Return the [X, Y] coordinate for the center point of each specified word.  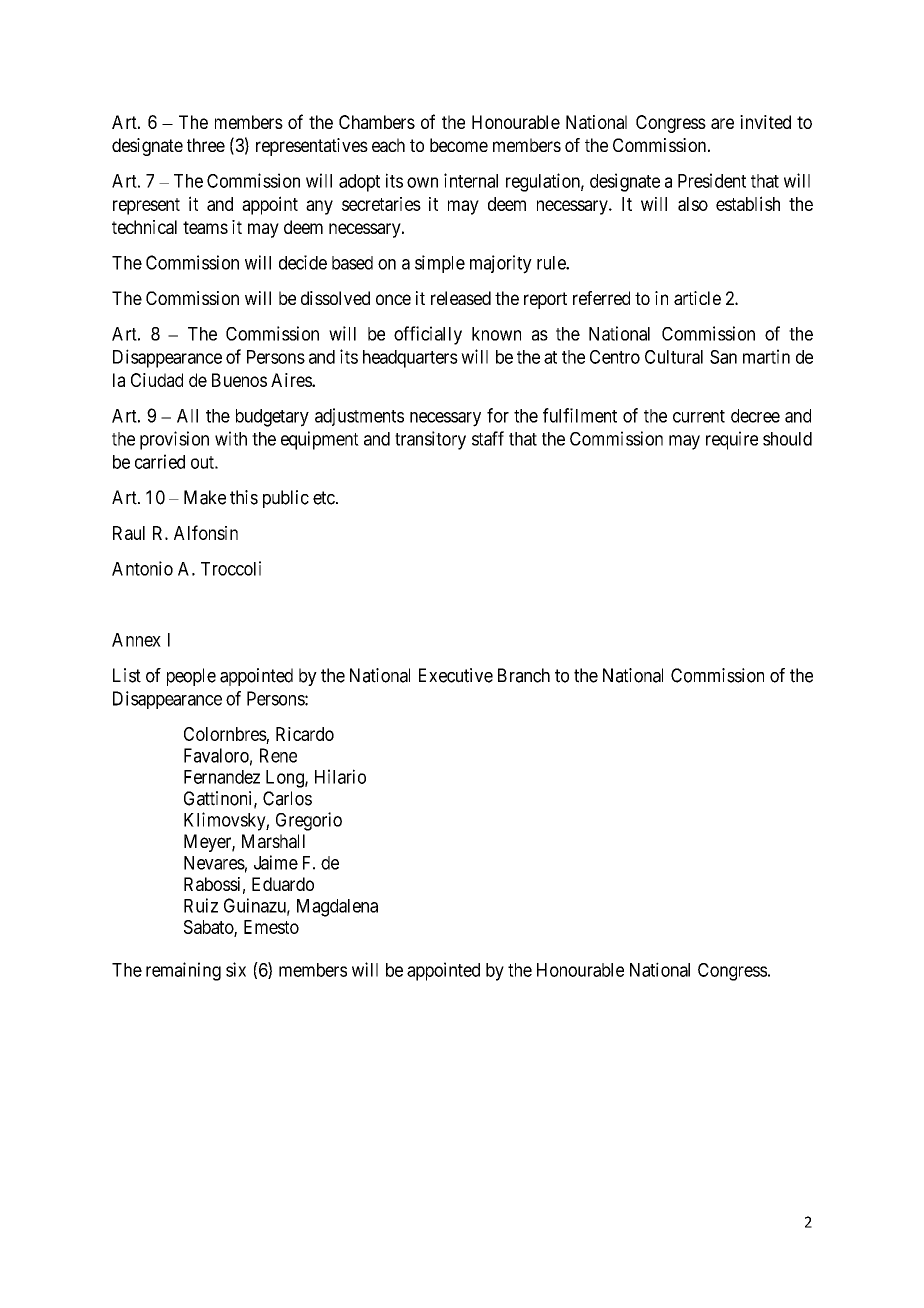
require [732, 440]
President [712, 180]
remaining [183, 971]
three [206, 145]
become [459, 145]
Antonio [142, 568]
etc [324, 498]
